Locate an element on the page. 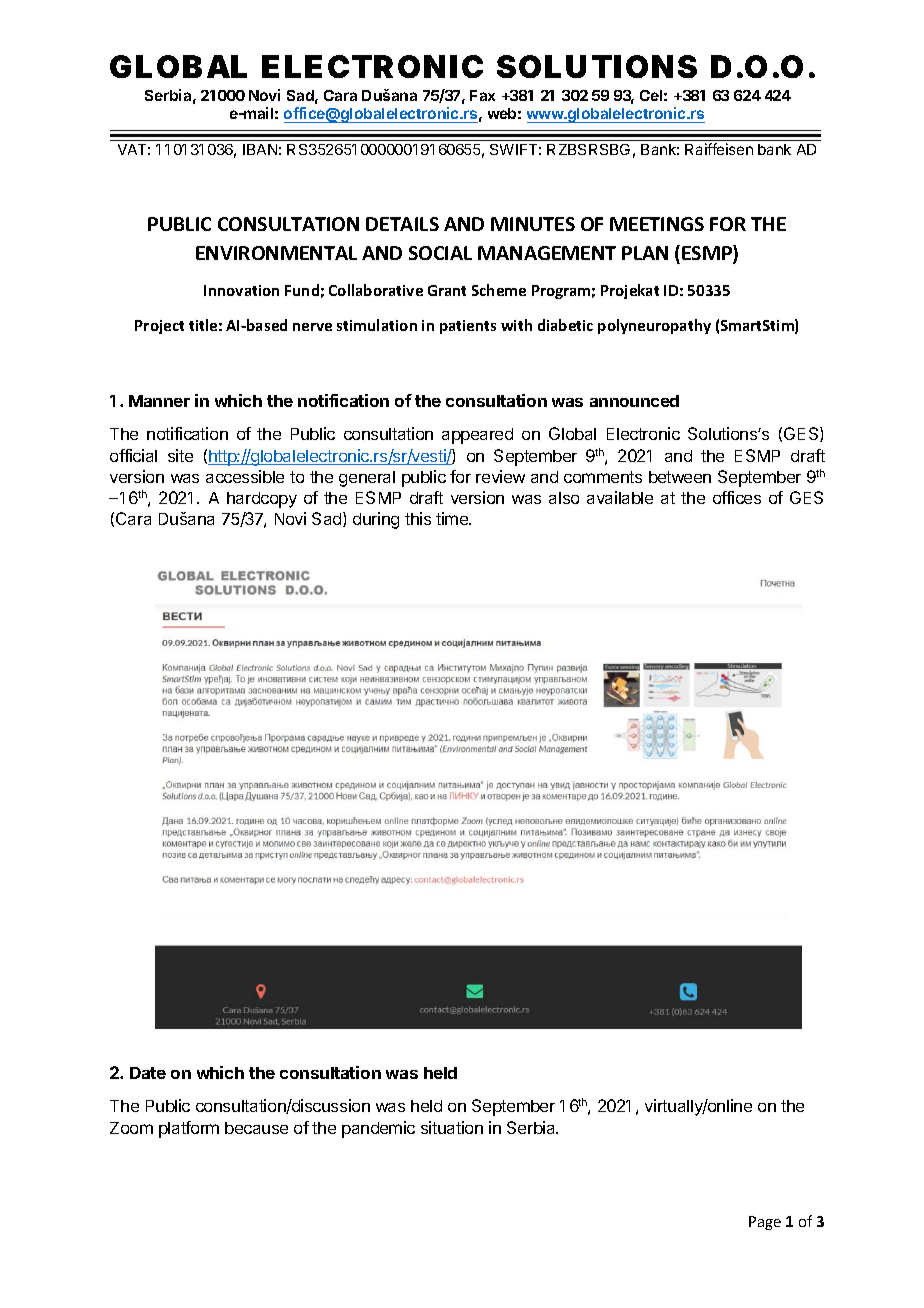 This image has width=924, height=1308. hardcopy is located at coordinates (262, 500).
